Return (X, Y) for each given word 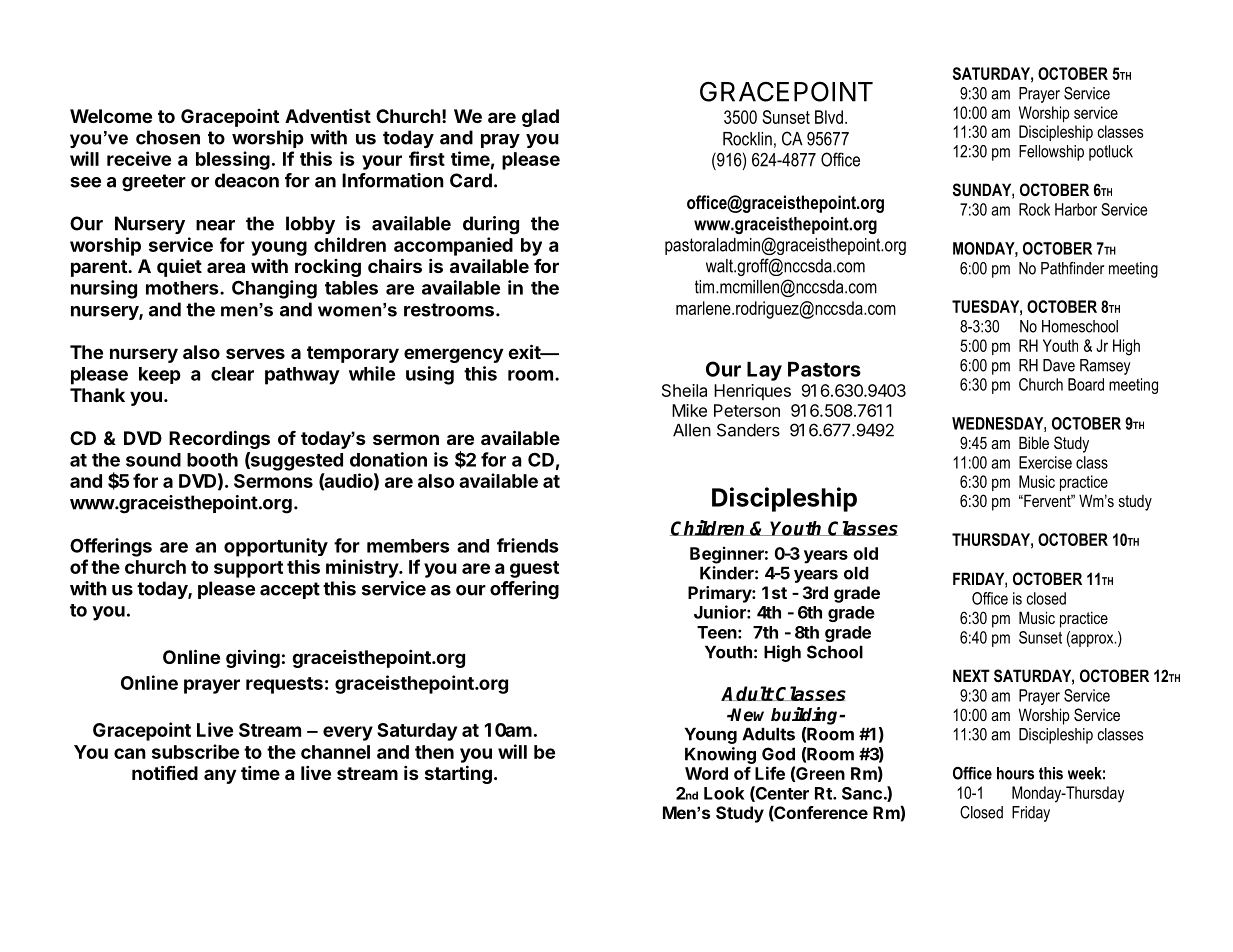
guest (534, 569)
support (248, 569)
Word (706, 773)
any (220, 776)
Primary (720, 594)
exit (525, 351)
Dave (1059, 365)
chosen (168, 137)
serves (255, 353)
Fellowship (1051, 153)
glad (540, 118)
